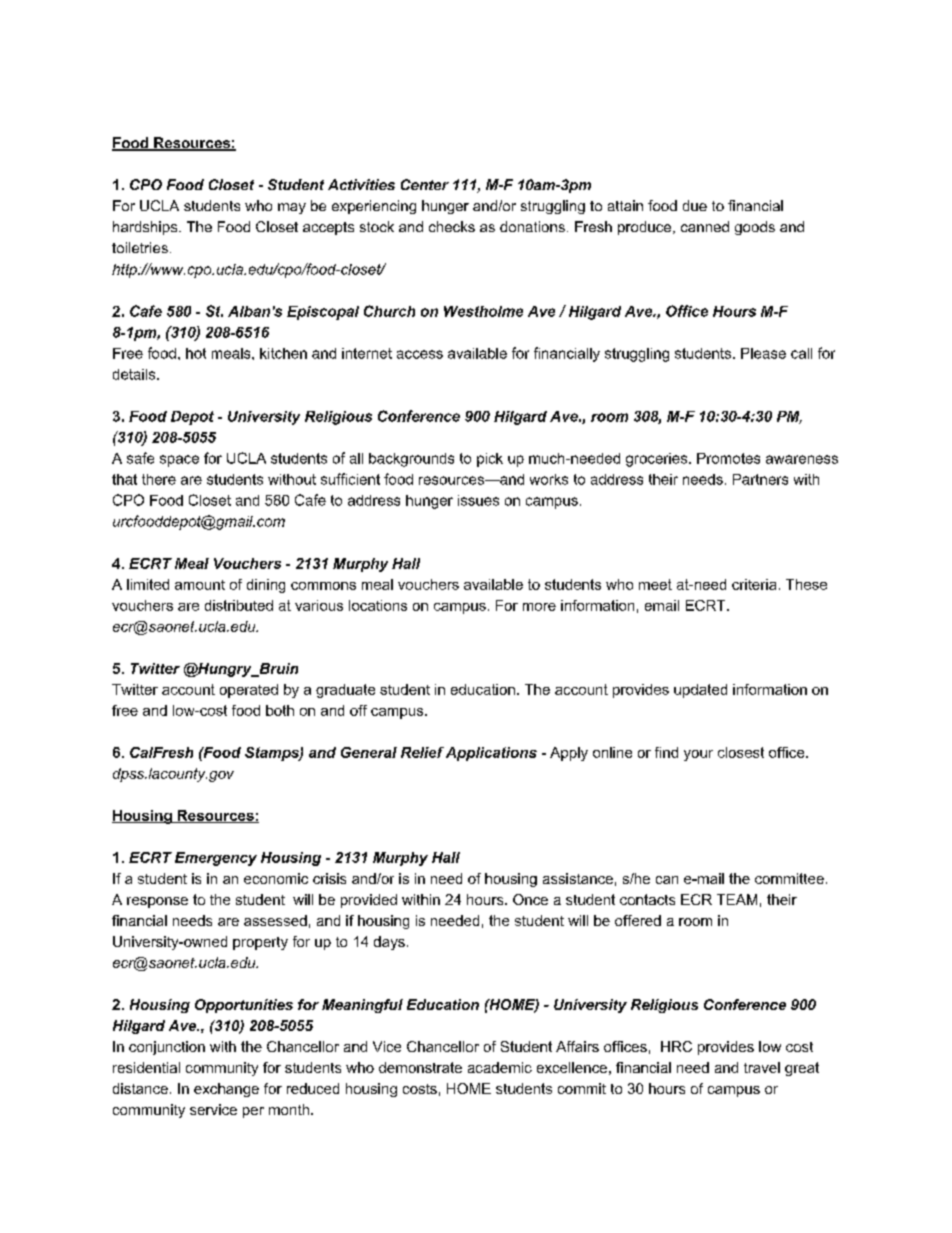 This image has height=1233, width=952. Describe the element at coordinates (226, 1090) in the image. I see `exchange` at that location.
